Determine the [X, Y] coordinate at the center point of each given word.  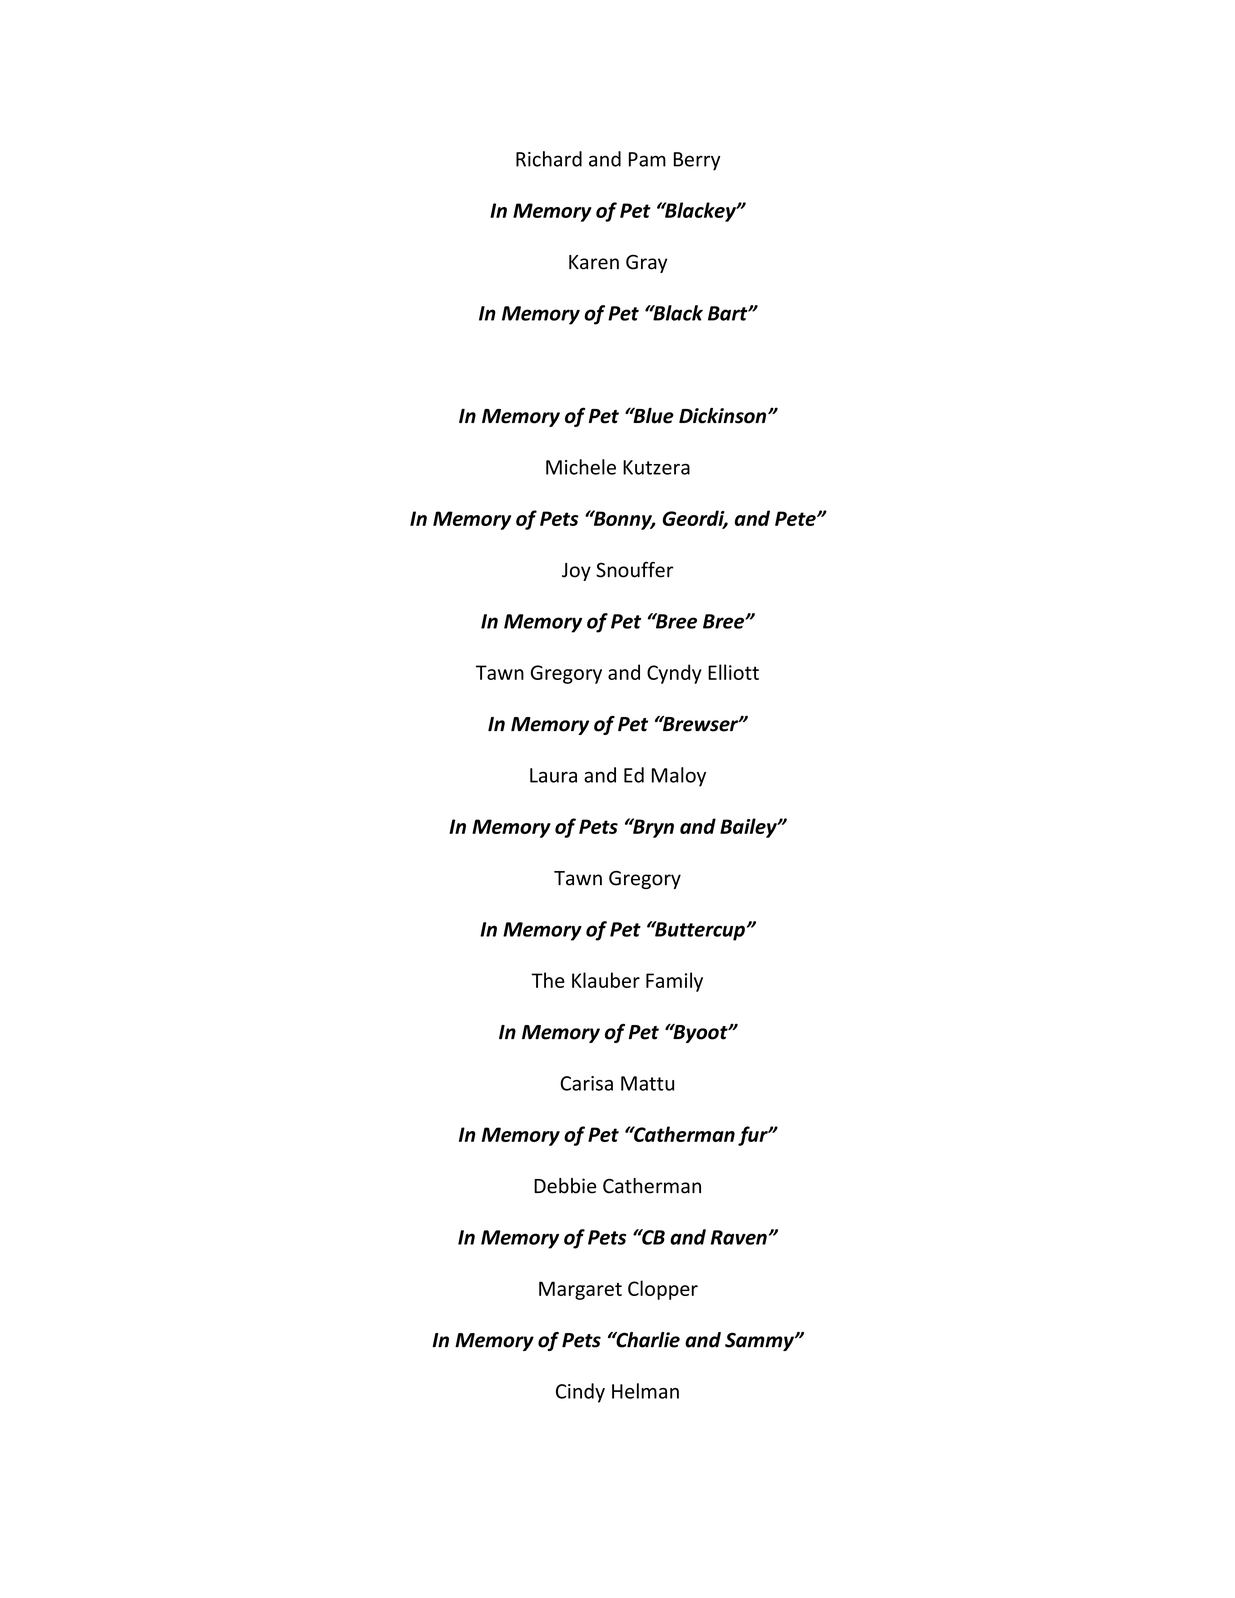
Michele [581, 467]
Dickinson [724, 416]
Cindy [580, 1393]
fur [754, 1136]
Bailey [749, 828]
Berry [697, 161]
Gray [646, 263]
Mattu [647, 1083]
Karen [594, 262]
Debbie [565, 1186]
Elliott [733, 672]
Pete [796, 518]
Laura [553, 775]
